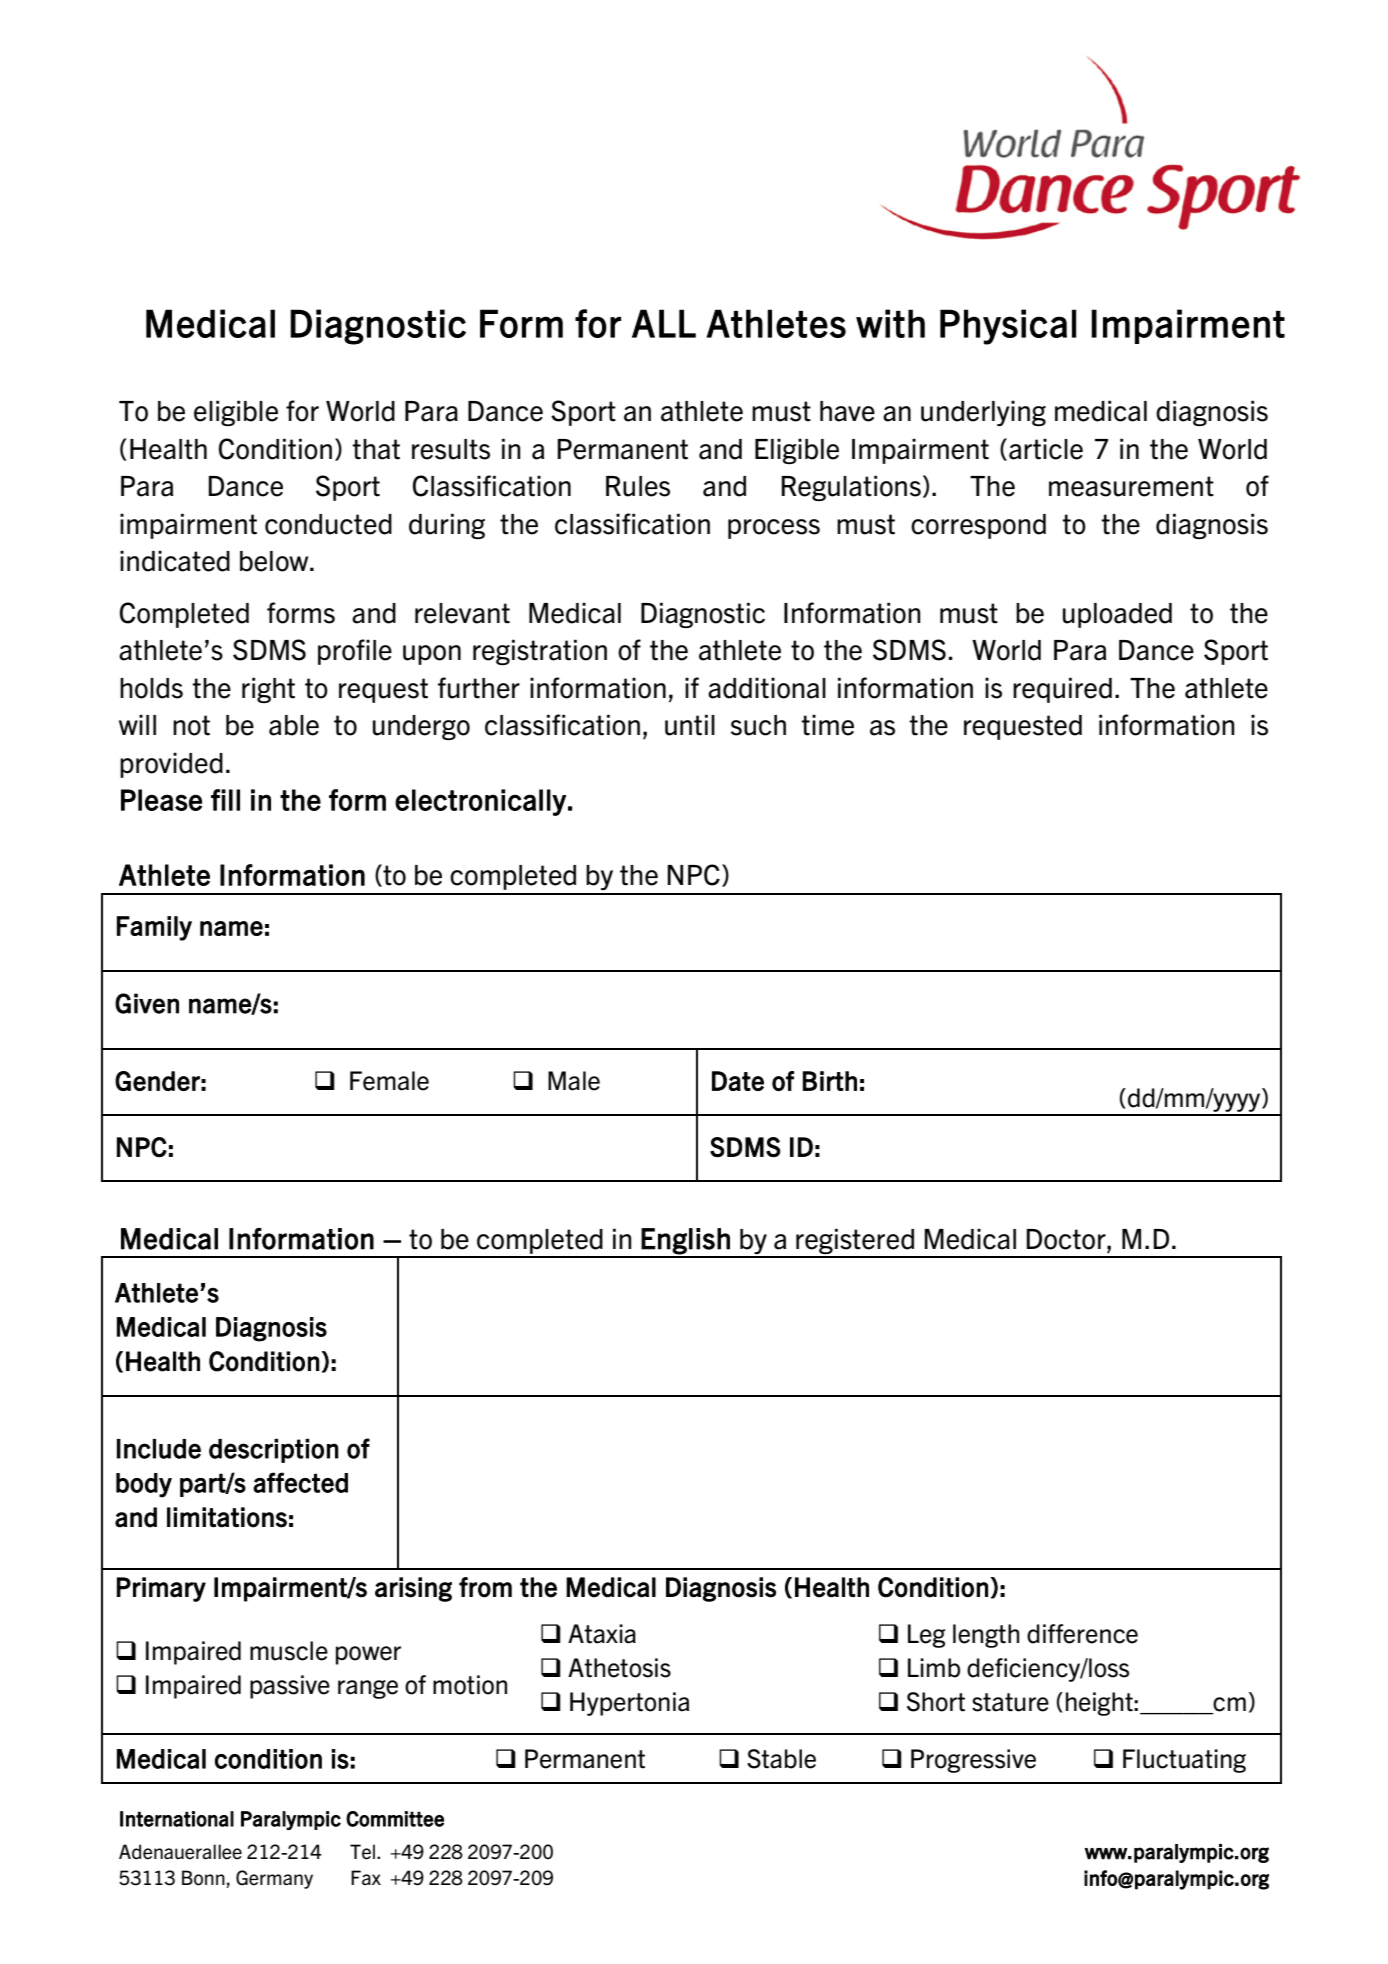  Describe the element at coordinates (1062, 690) in the image. I see `required` at that location.
